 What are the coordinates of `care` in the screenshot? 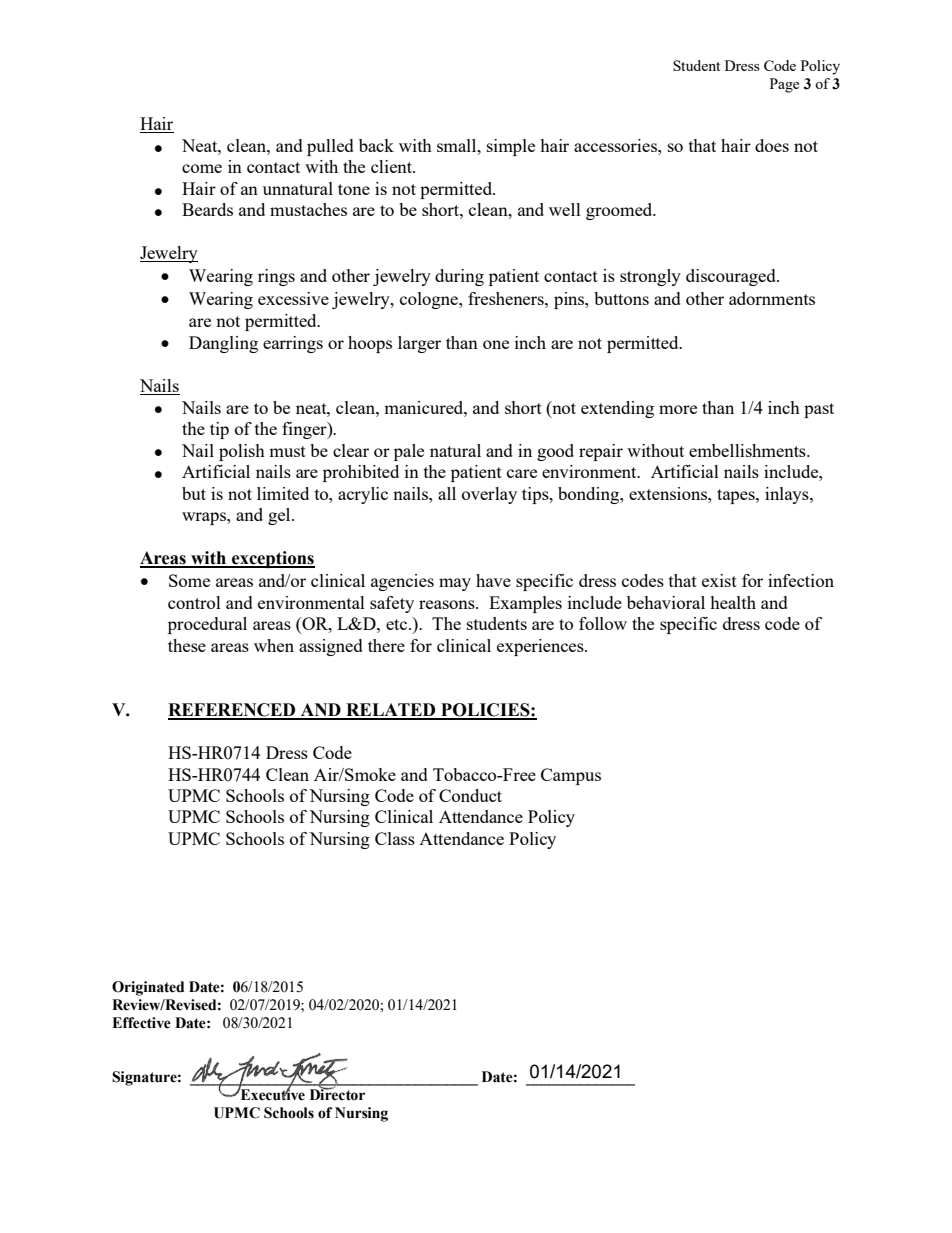 It's located at (522, 473).
